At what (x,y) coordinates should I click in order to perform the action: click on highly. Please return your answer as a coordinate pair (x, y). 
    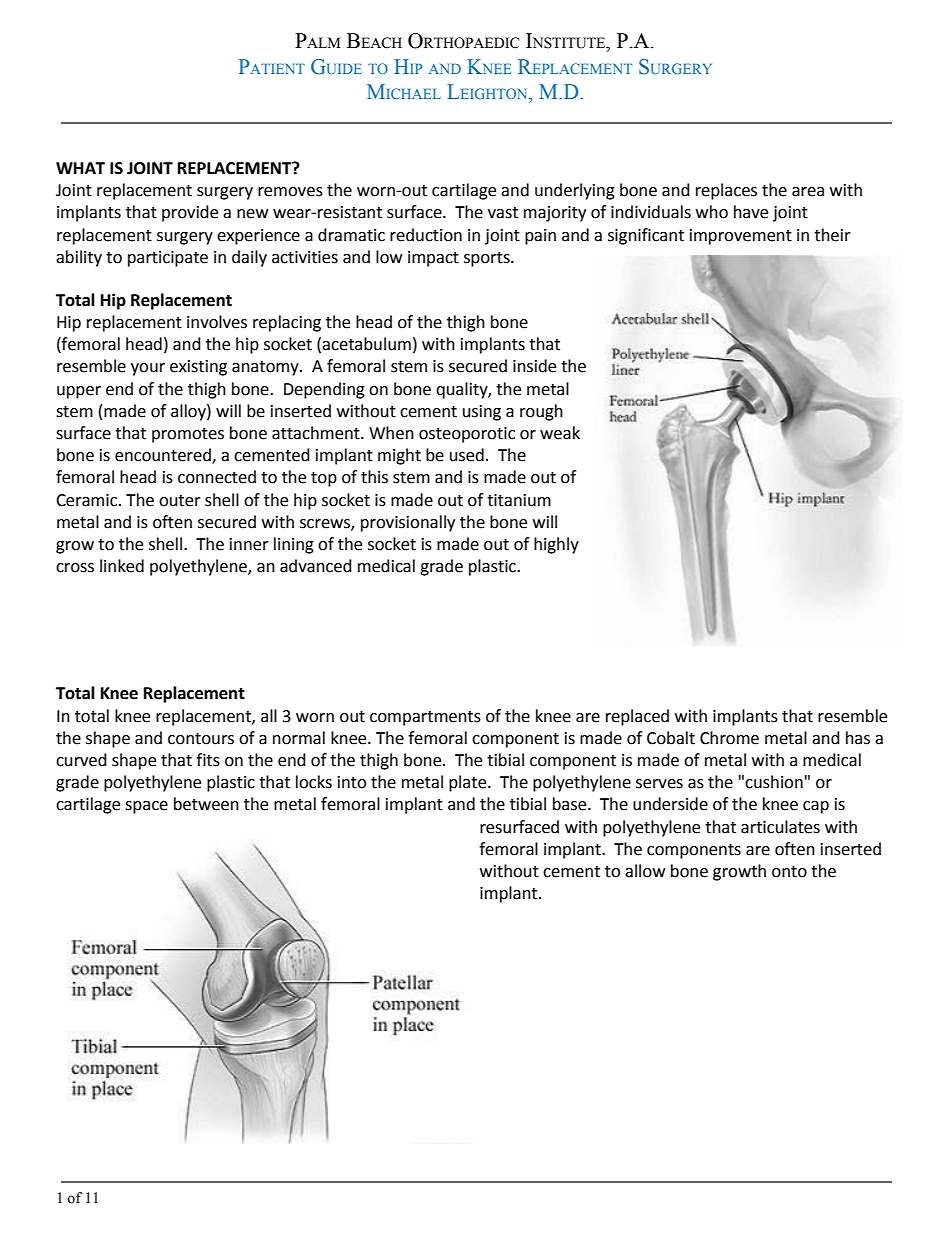
    Looking at the image, I should click on (556, 545).
